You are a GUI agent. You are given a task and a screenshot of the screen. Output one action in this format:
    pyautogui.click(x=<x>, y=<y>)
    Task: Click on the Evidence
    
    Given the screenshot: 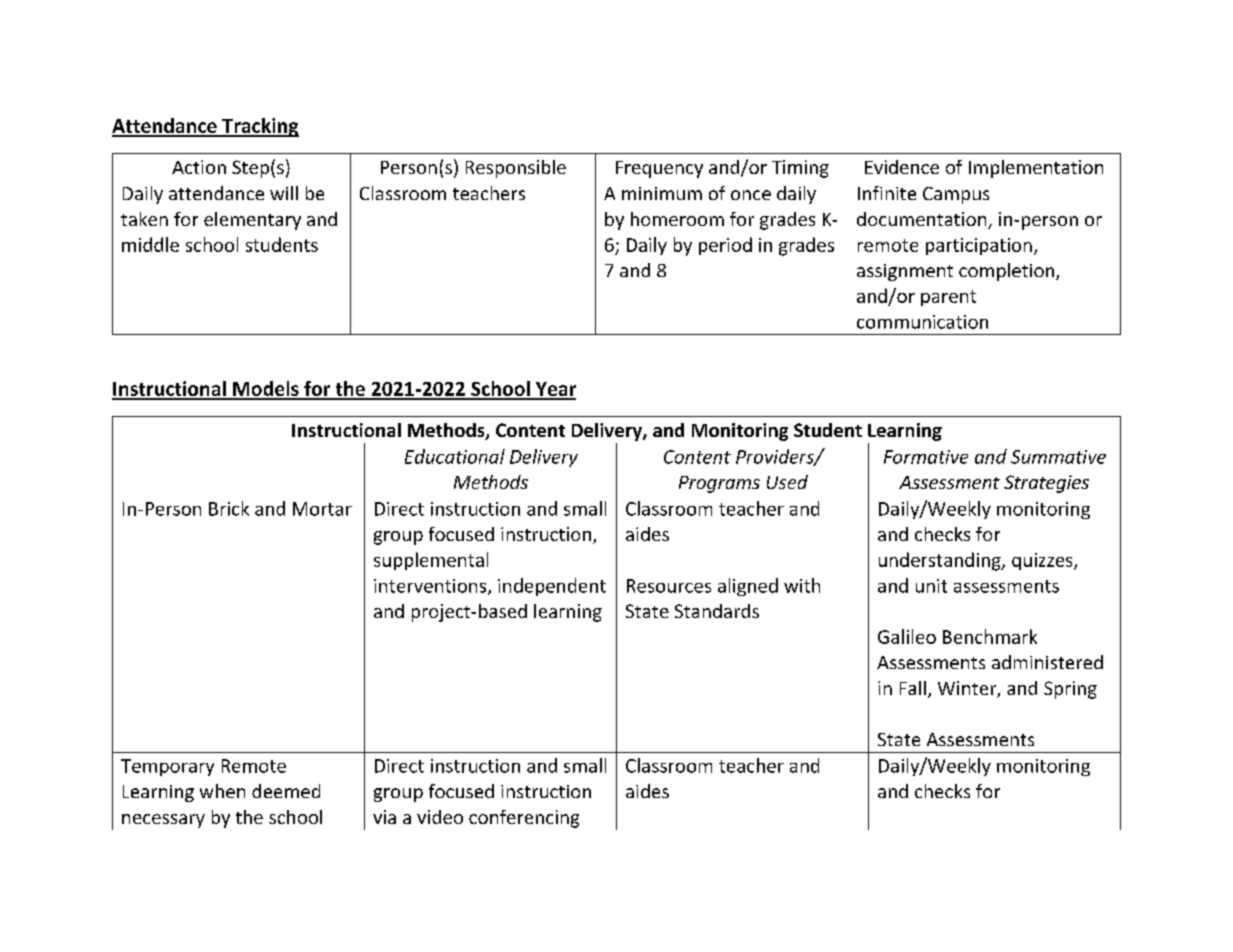 What is the action you would take?
    pyautogui.click(x=902, y=167)
